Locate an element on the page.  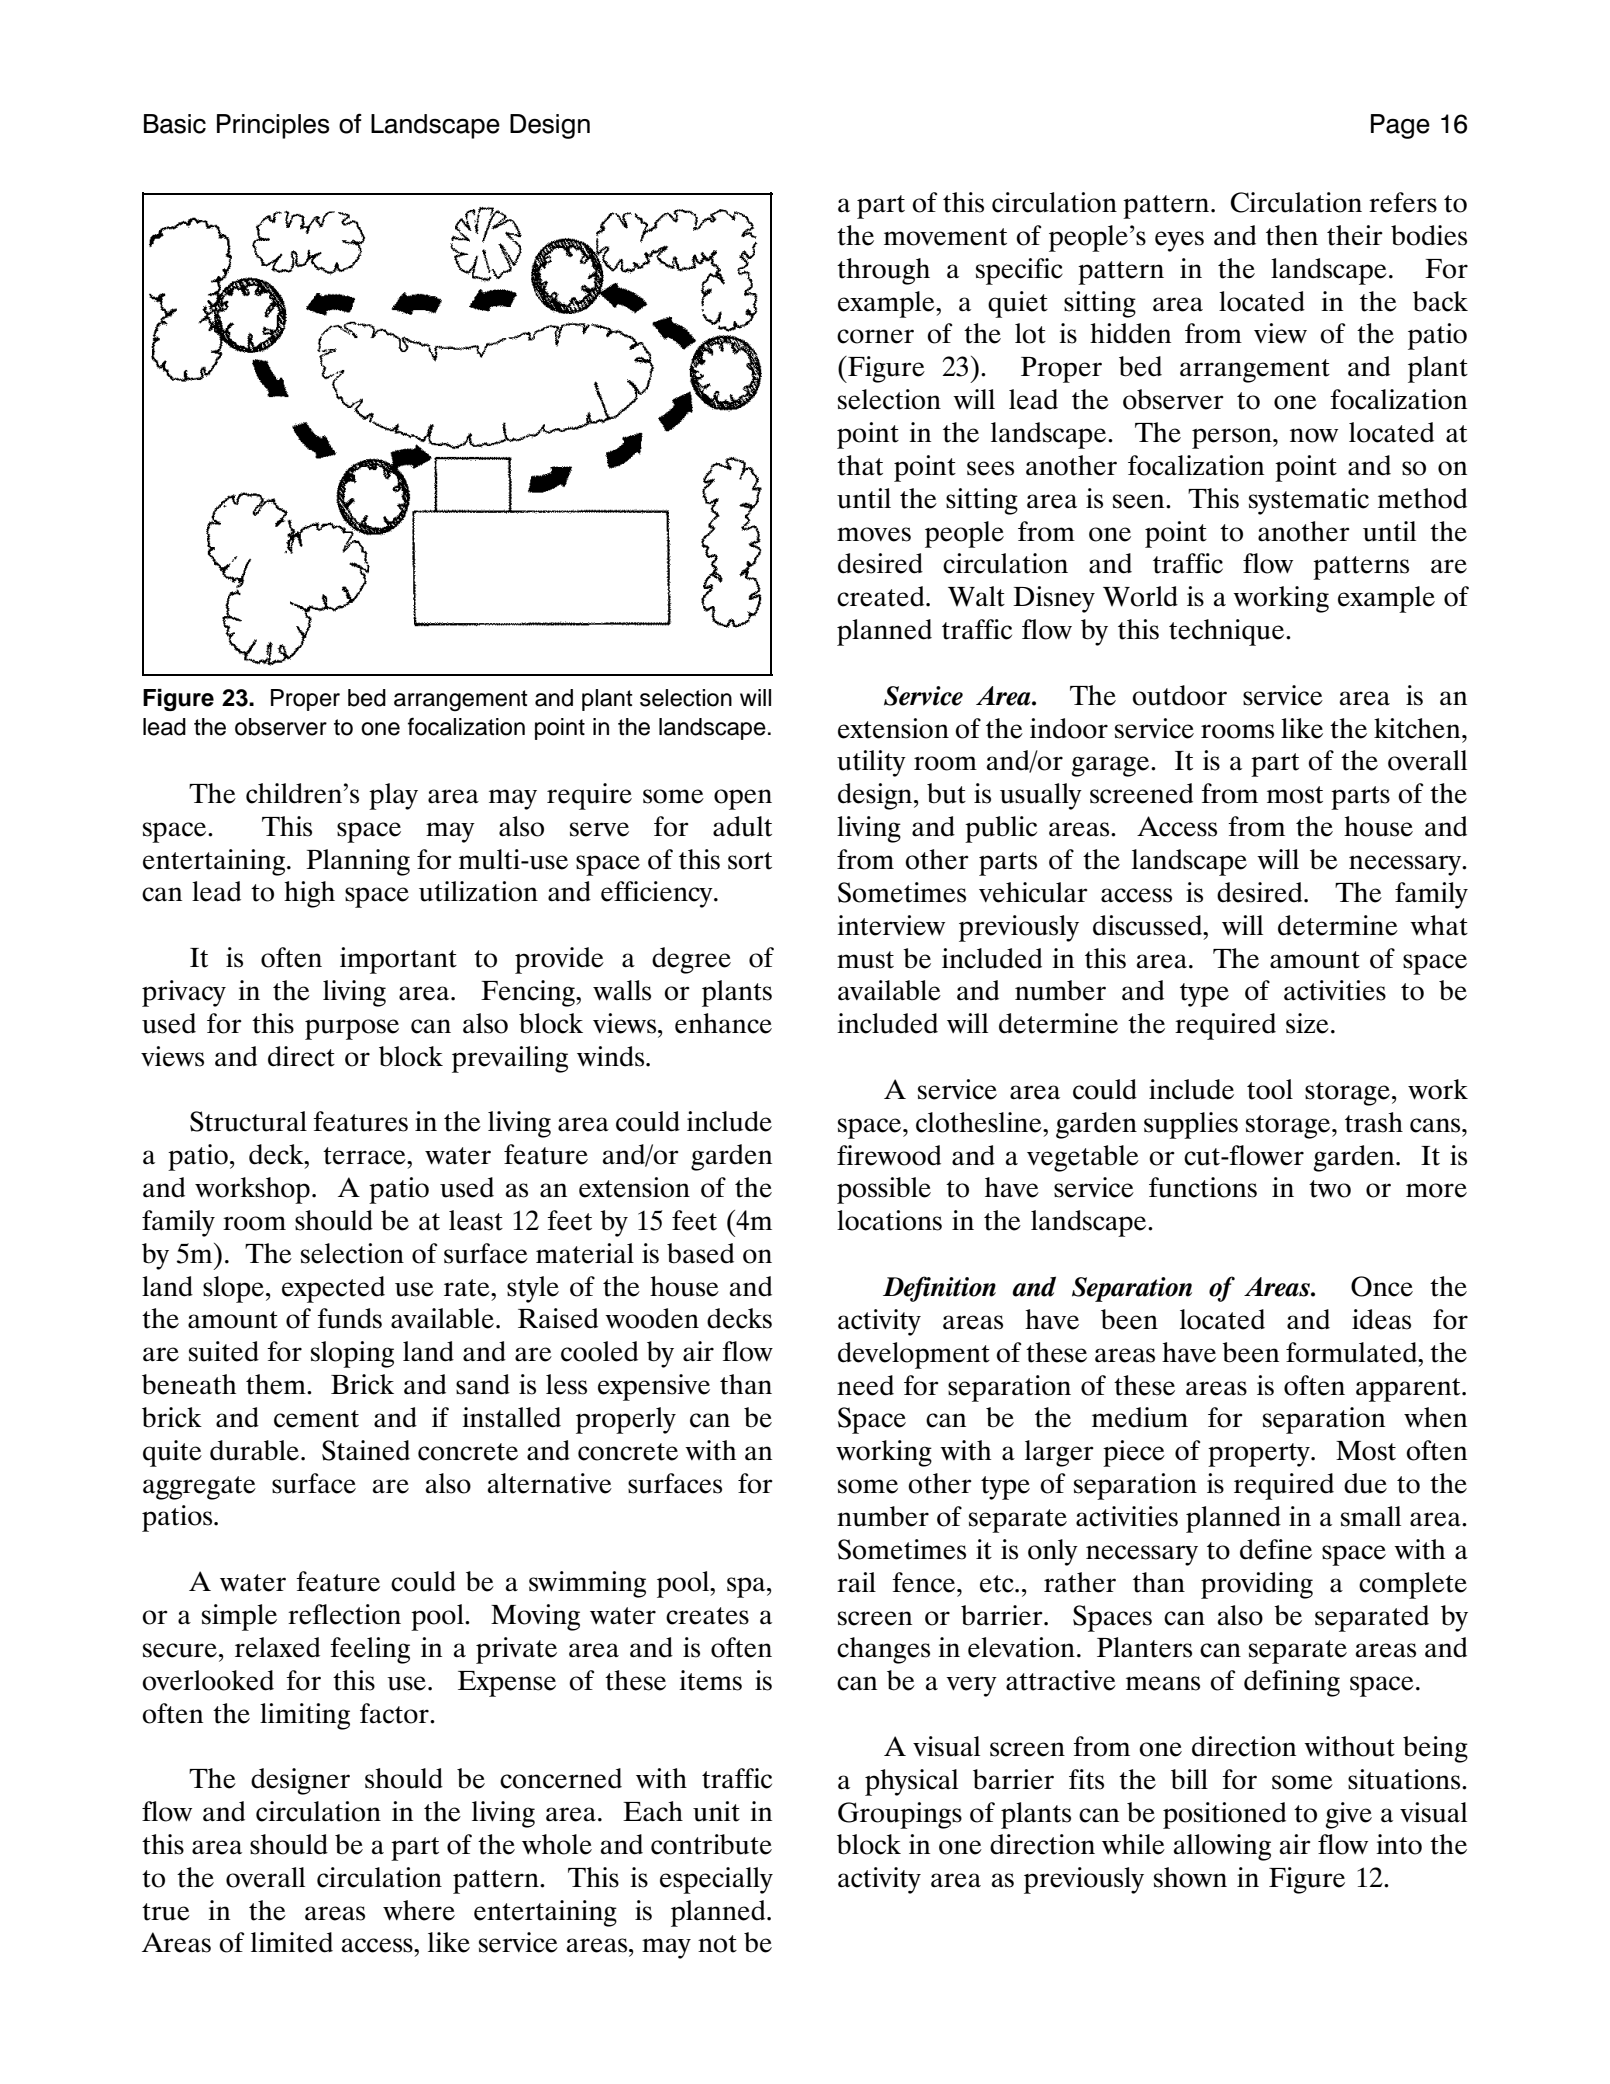
through is located at coordinates (883, 271).
